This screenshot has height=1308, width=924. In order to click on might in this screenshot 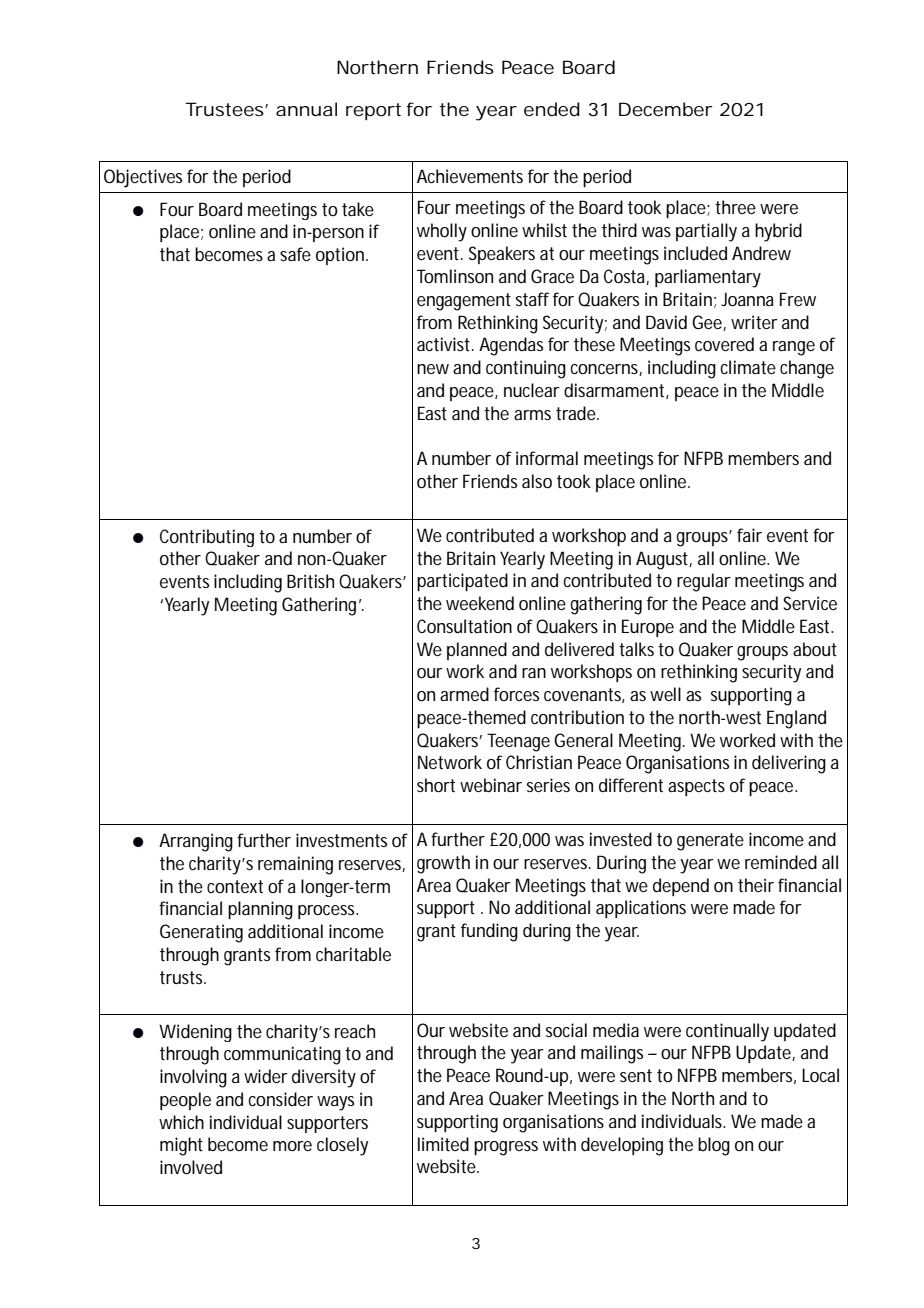, I will do `click(181, 1146)`.
